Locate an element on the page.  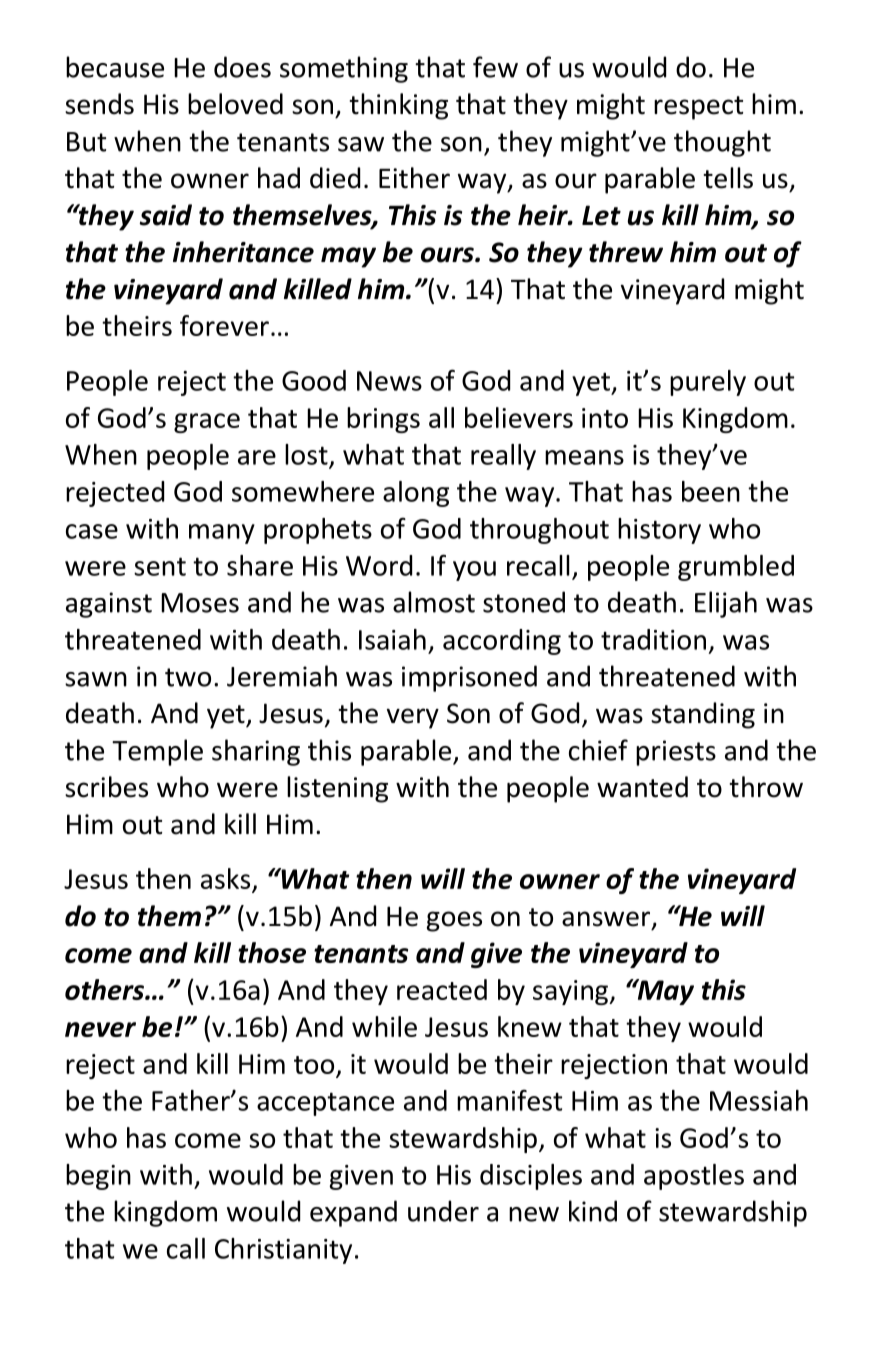
apostles is located at coordinates (694, 1177).
